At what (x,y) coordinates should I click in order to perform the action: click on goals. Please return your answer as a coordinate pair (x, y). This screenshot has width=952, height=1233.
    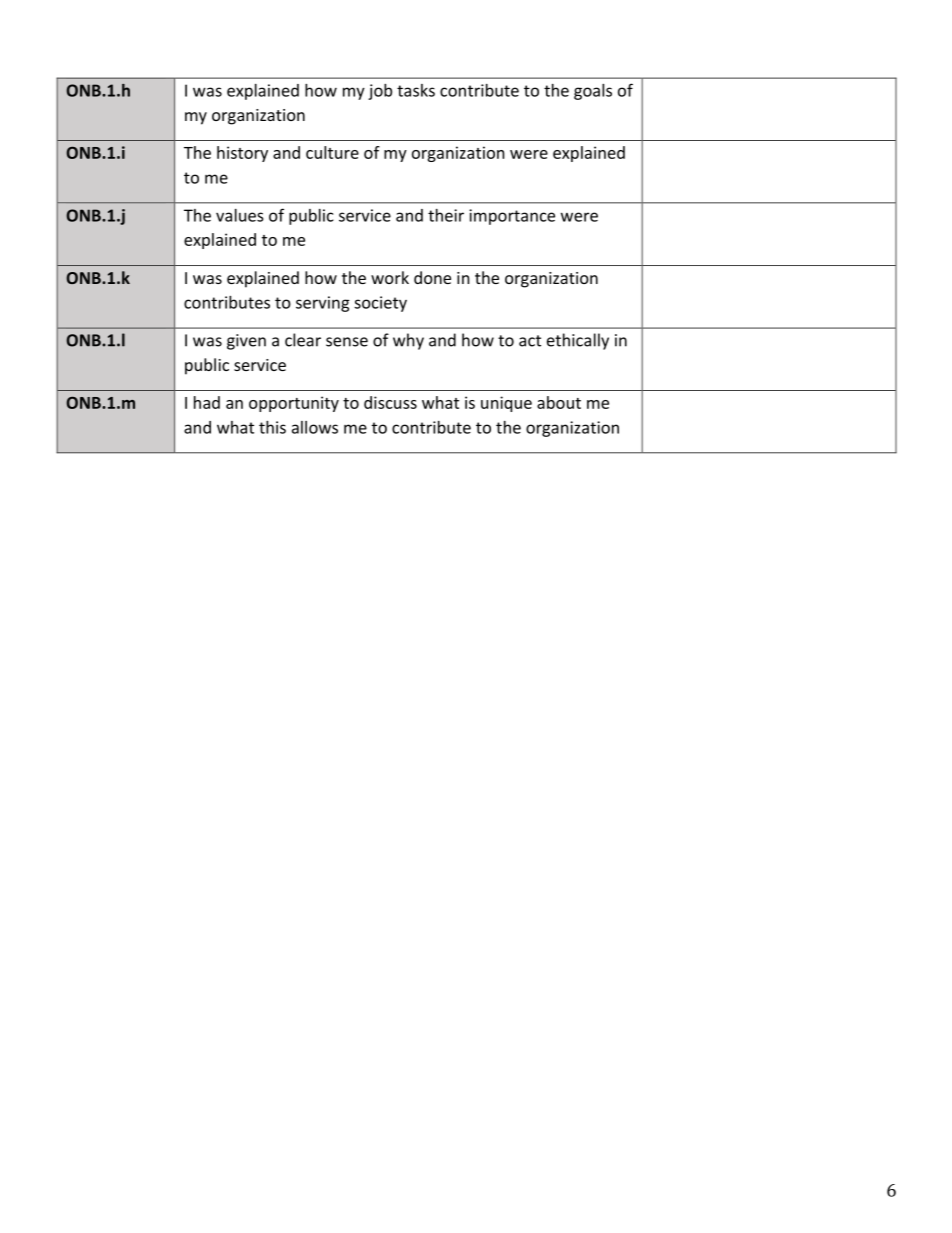
    Looking at the image, I should click on (593, 92).
